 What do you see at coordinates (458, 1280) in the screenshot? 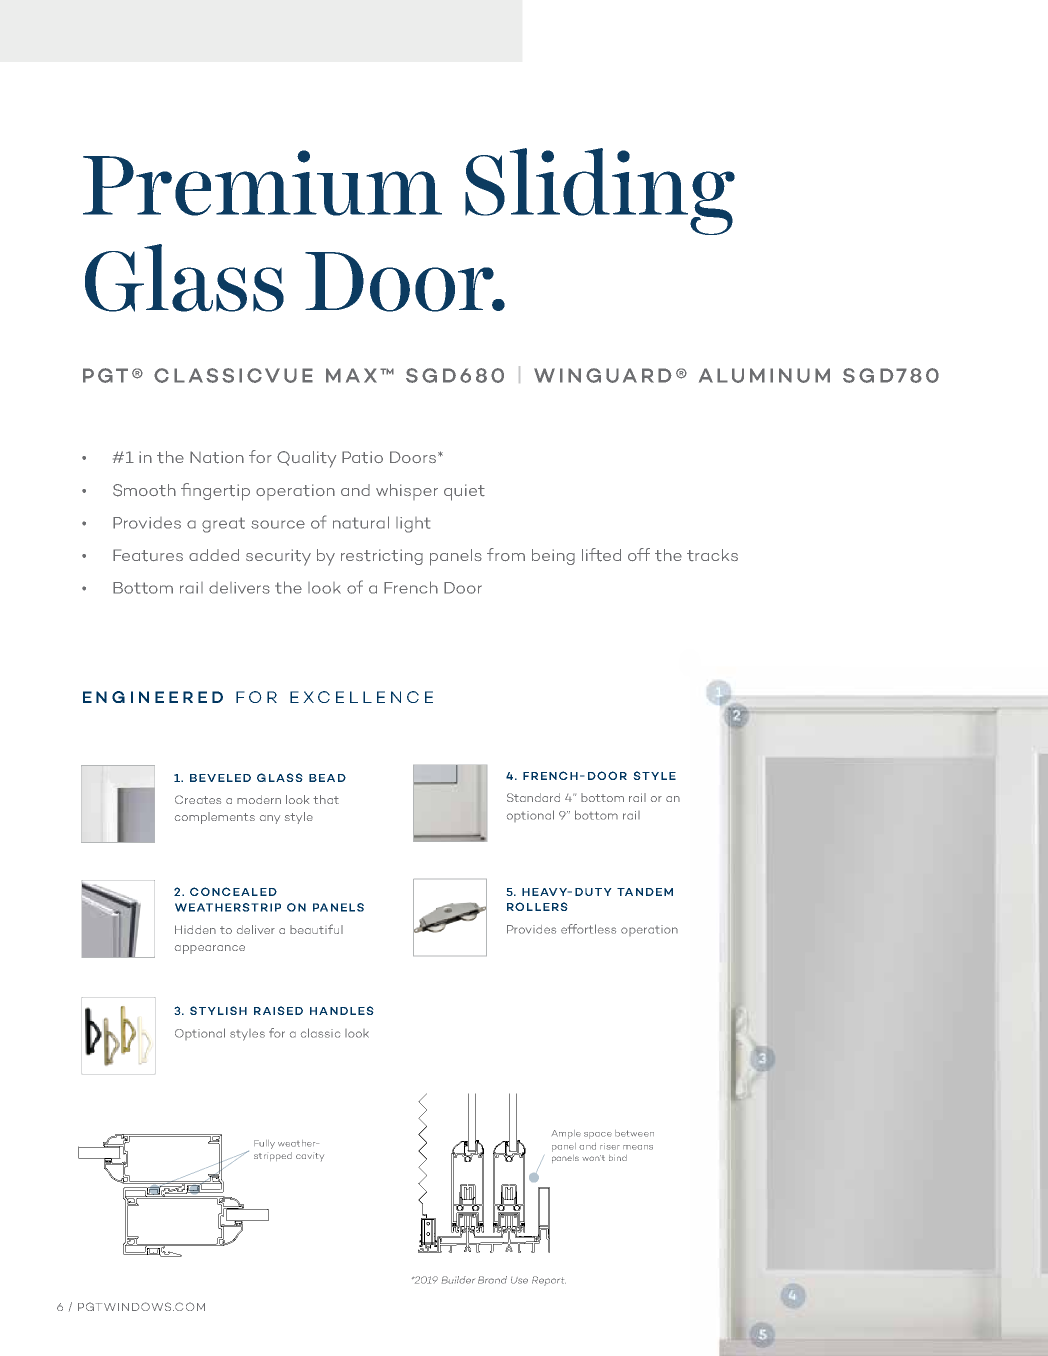
I see `Builder` at bounding box center [458, 1280].
